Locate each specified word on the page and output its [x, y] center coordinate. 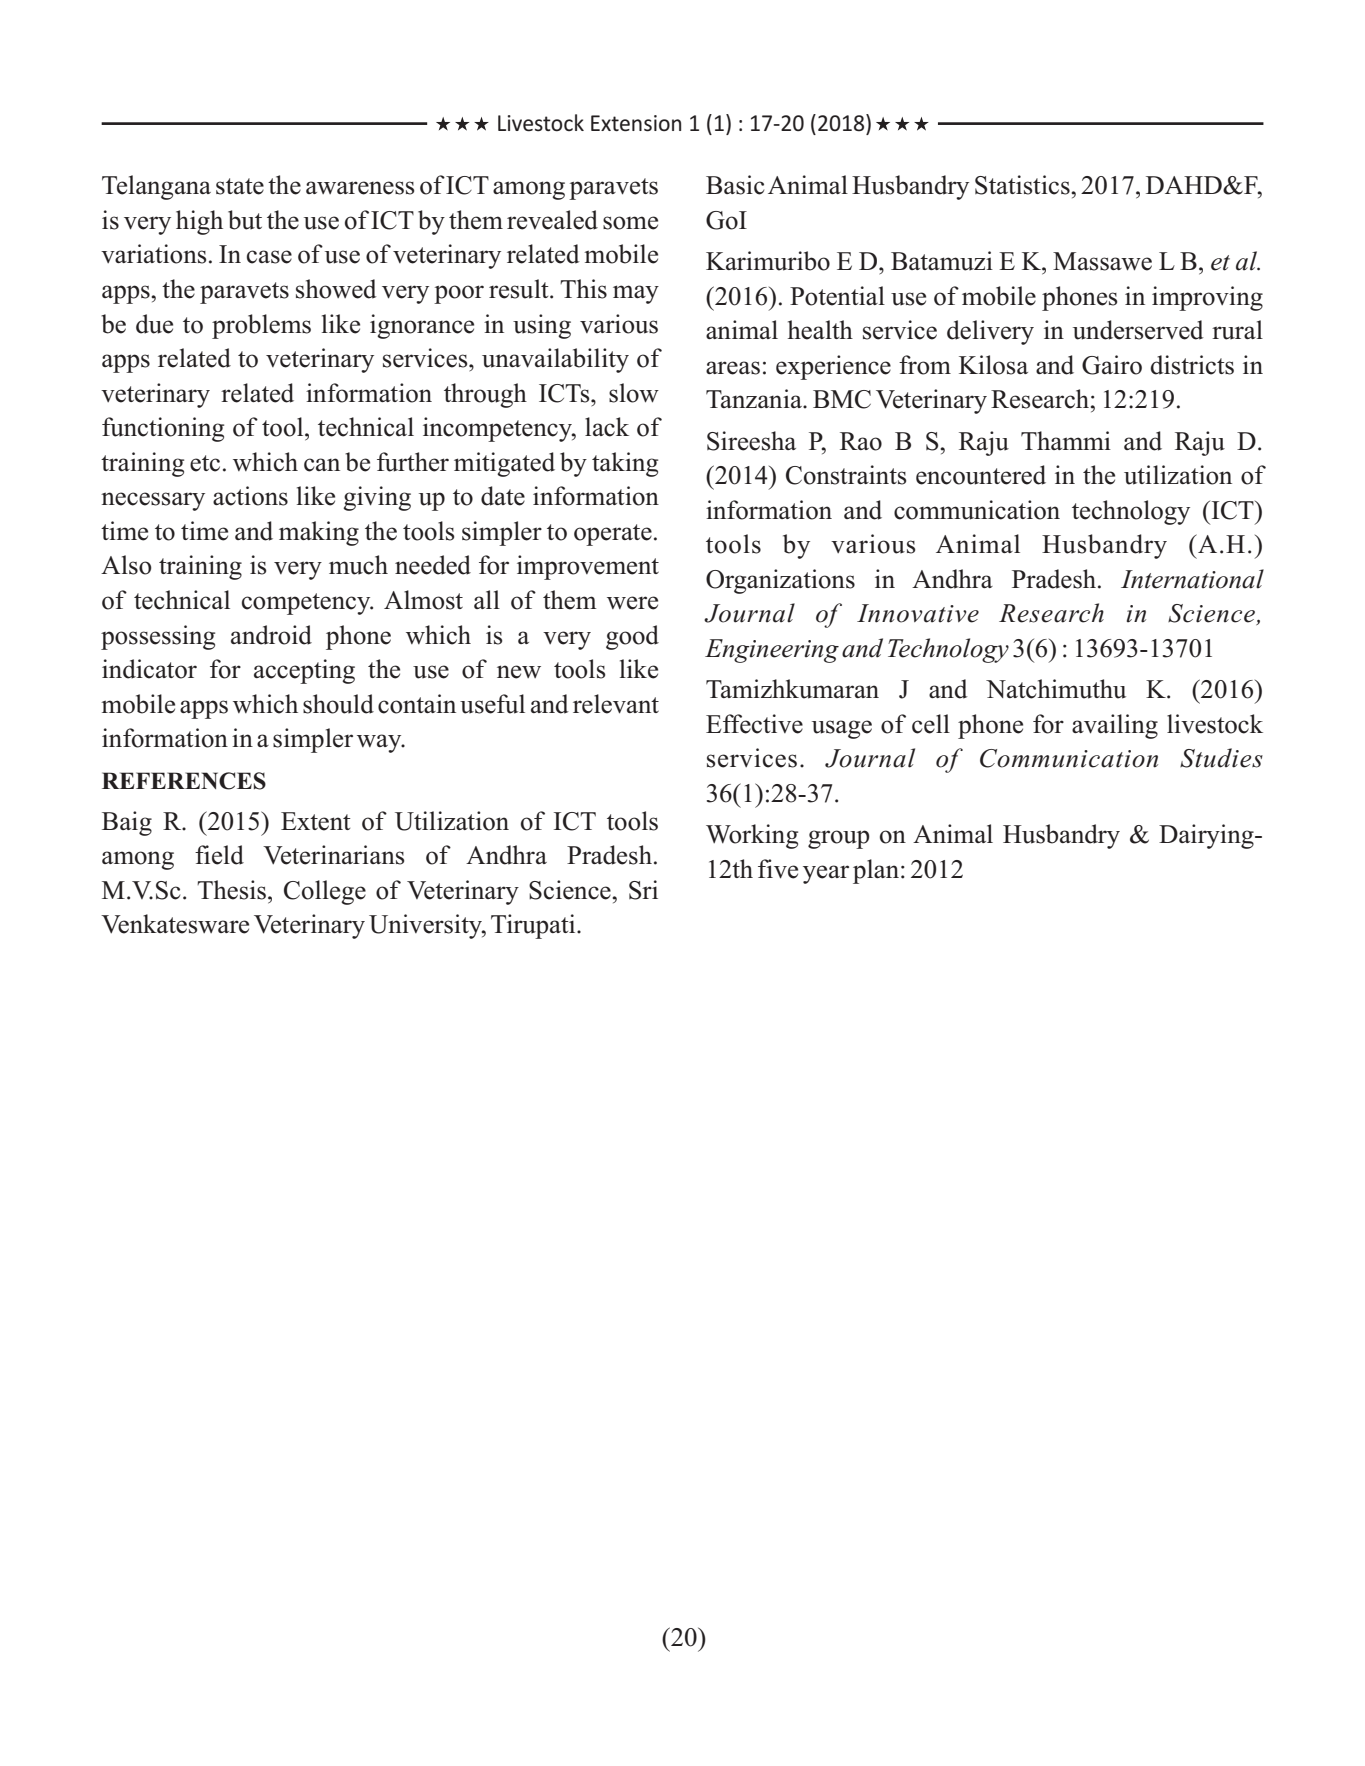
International [1192, 579]
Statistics [1023, 185]
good [632, 637]
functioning [163, 429]
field [219, 855]
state [240, 186]
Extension [636, 123]
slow [634, 393]
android [271, 635]
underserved [1138, 330]
